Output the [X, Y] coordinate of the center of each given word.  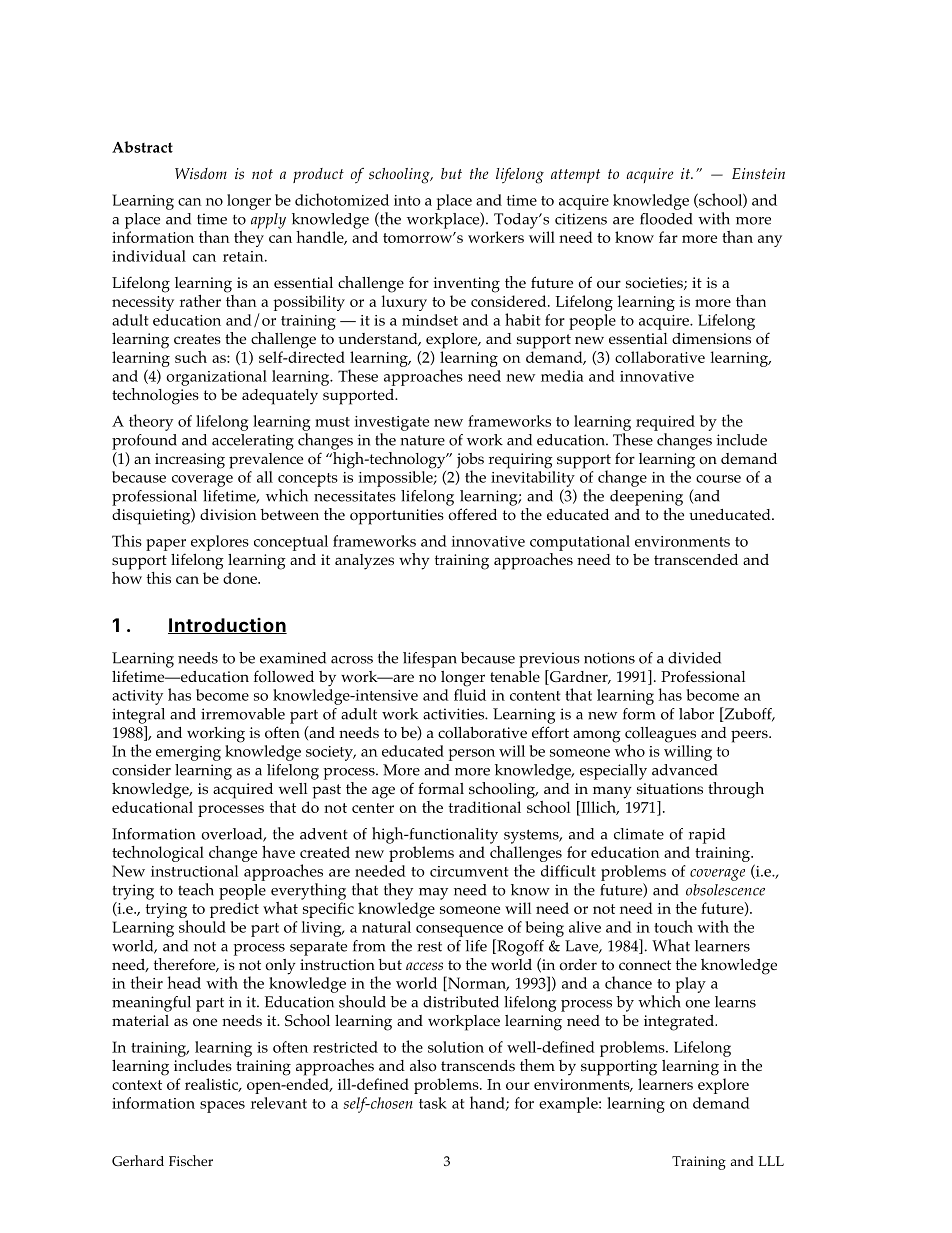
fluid [470, 695]
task [433, 1103]
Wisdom [201, 174]
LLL [771, 1161]
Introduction [227, 626]
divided [694, 658]
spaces [222, 1107]
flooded [666, 219]
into [407, 200]
